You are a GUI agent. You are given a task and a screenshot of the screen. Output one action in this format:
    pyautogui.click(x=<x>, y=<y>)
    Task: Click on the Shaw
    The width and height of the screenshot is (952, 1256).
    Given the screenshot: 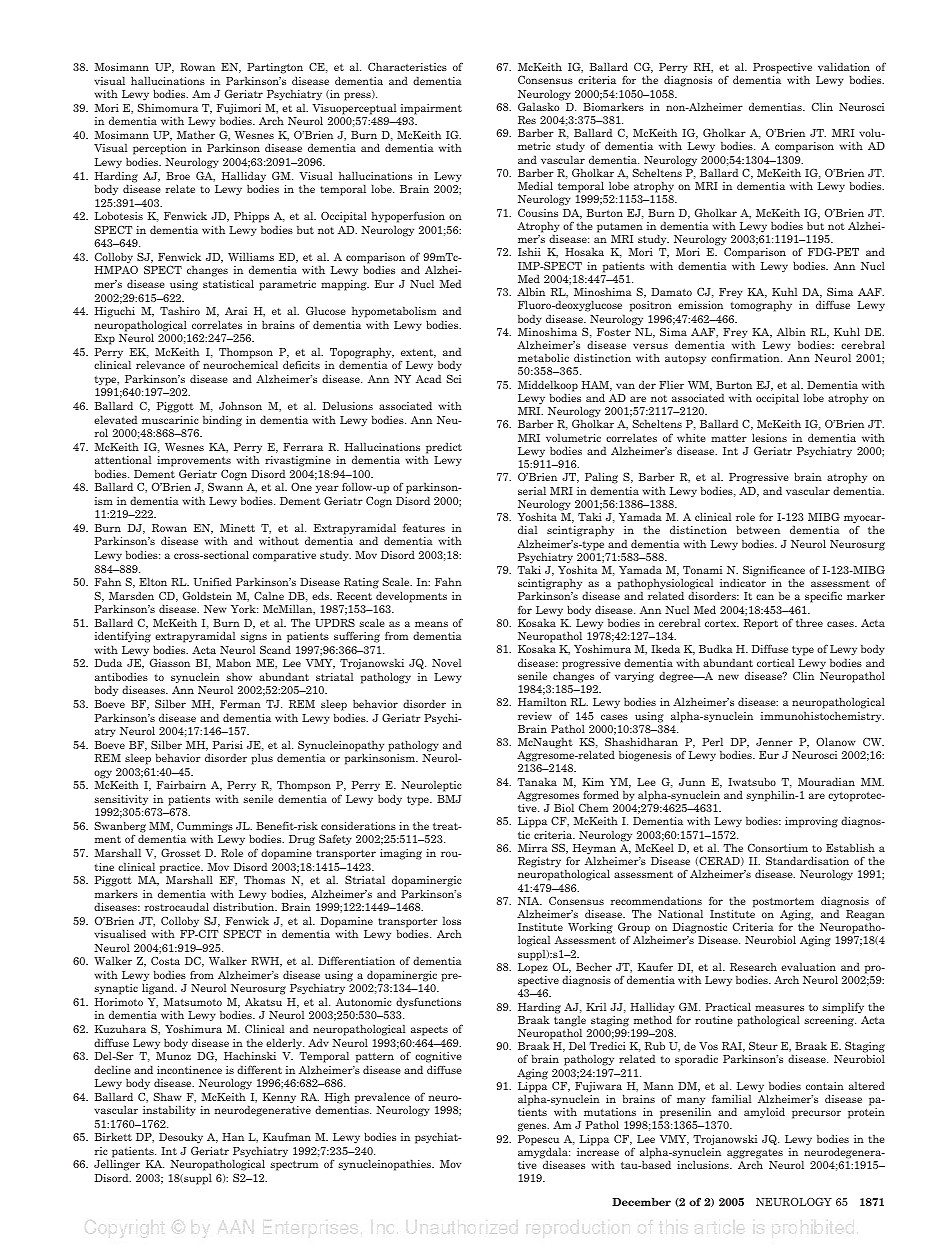 What is the action you would take?
    pyautogui.click(x=168, y=1096)
